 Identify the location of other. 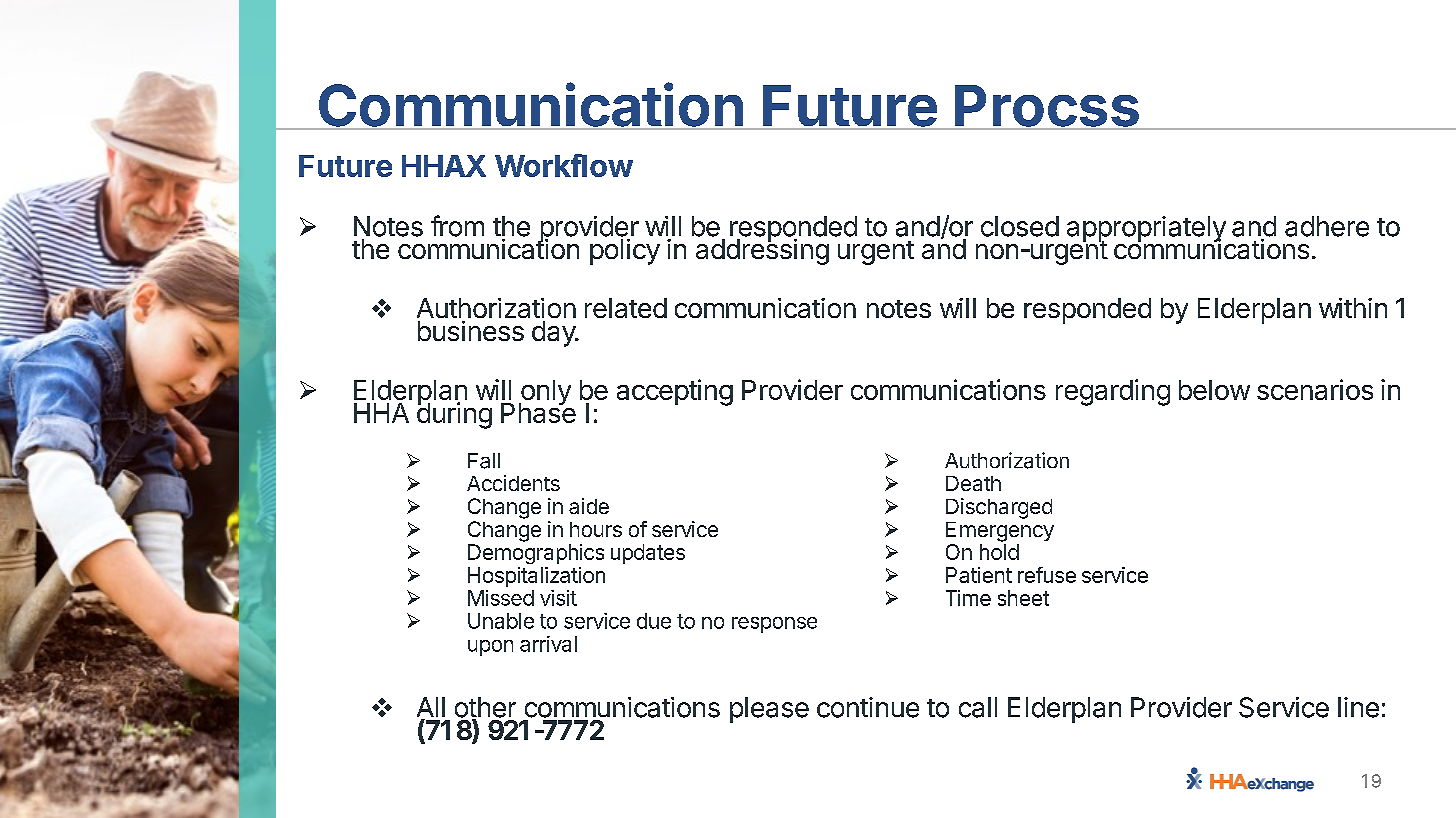
(485, 708).
